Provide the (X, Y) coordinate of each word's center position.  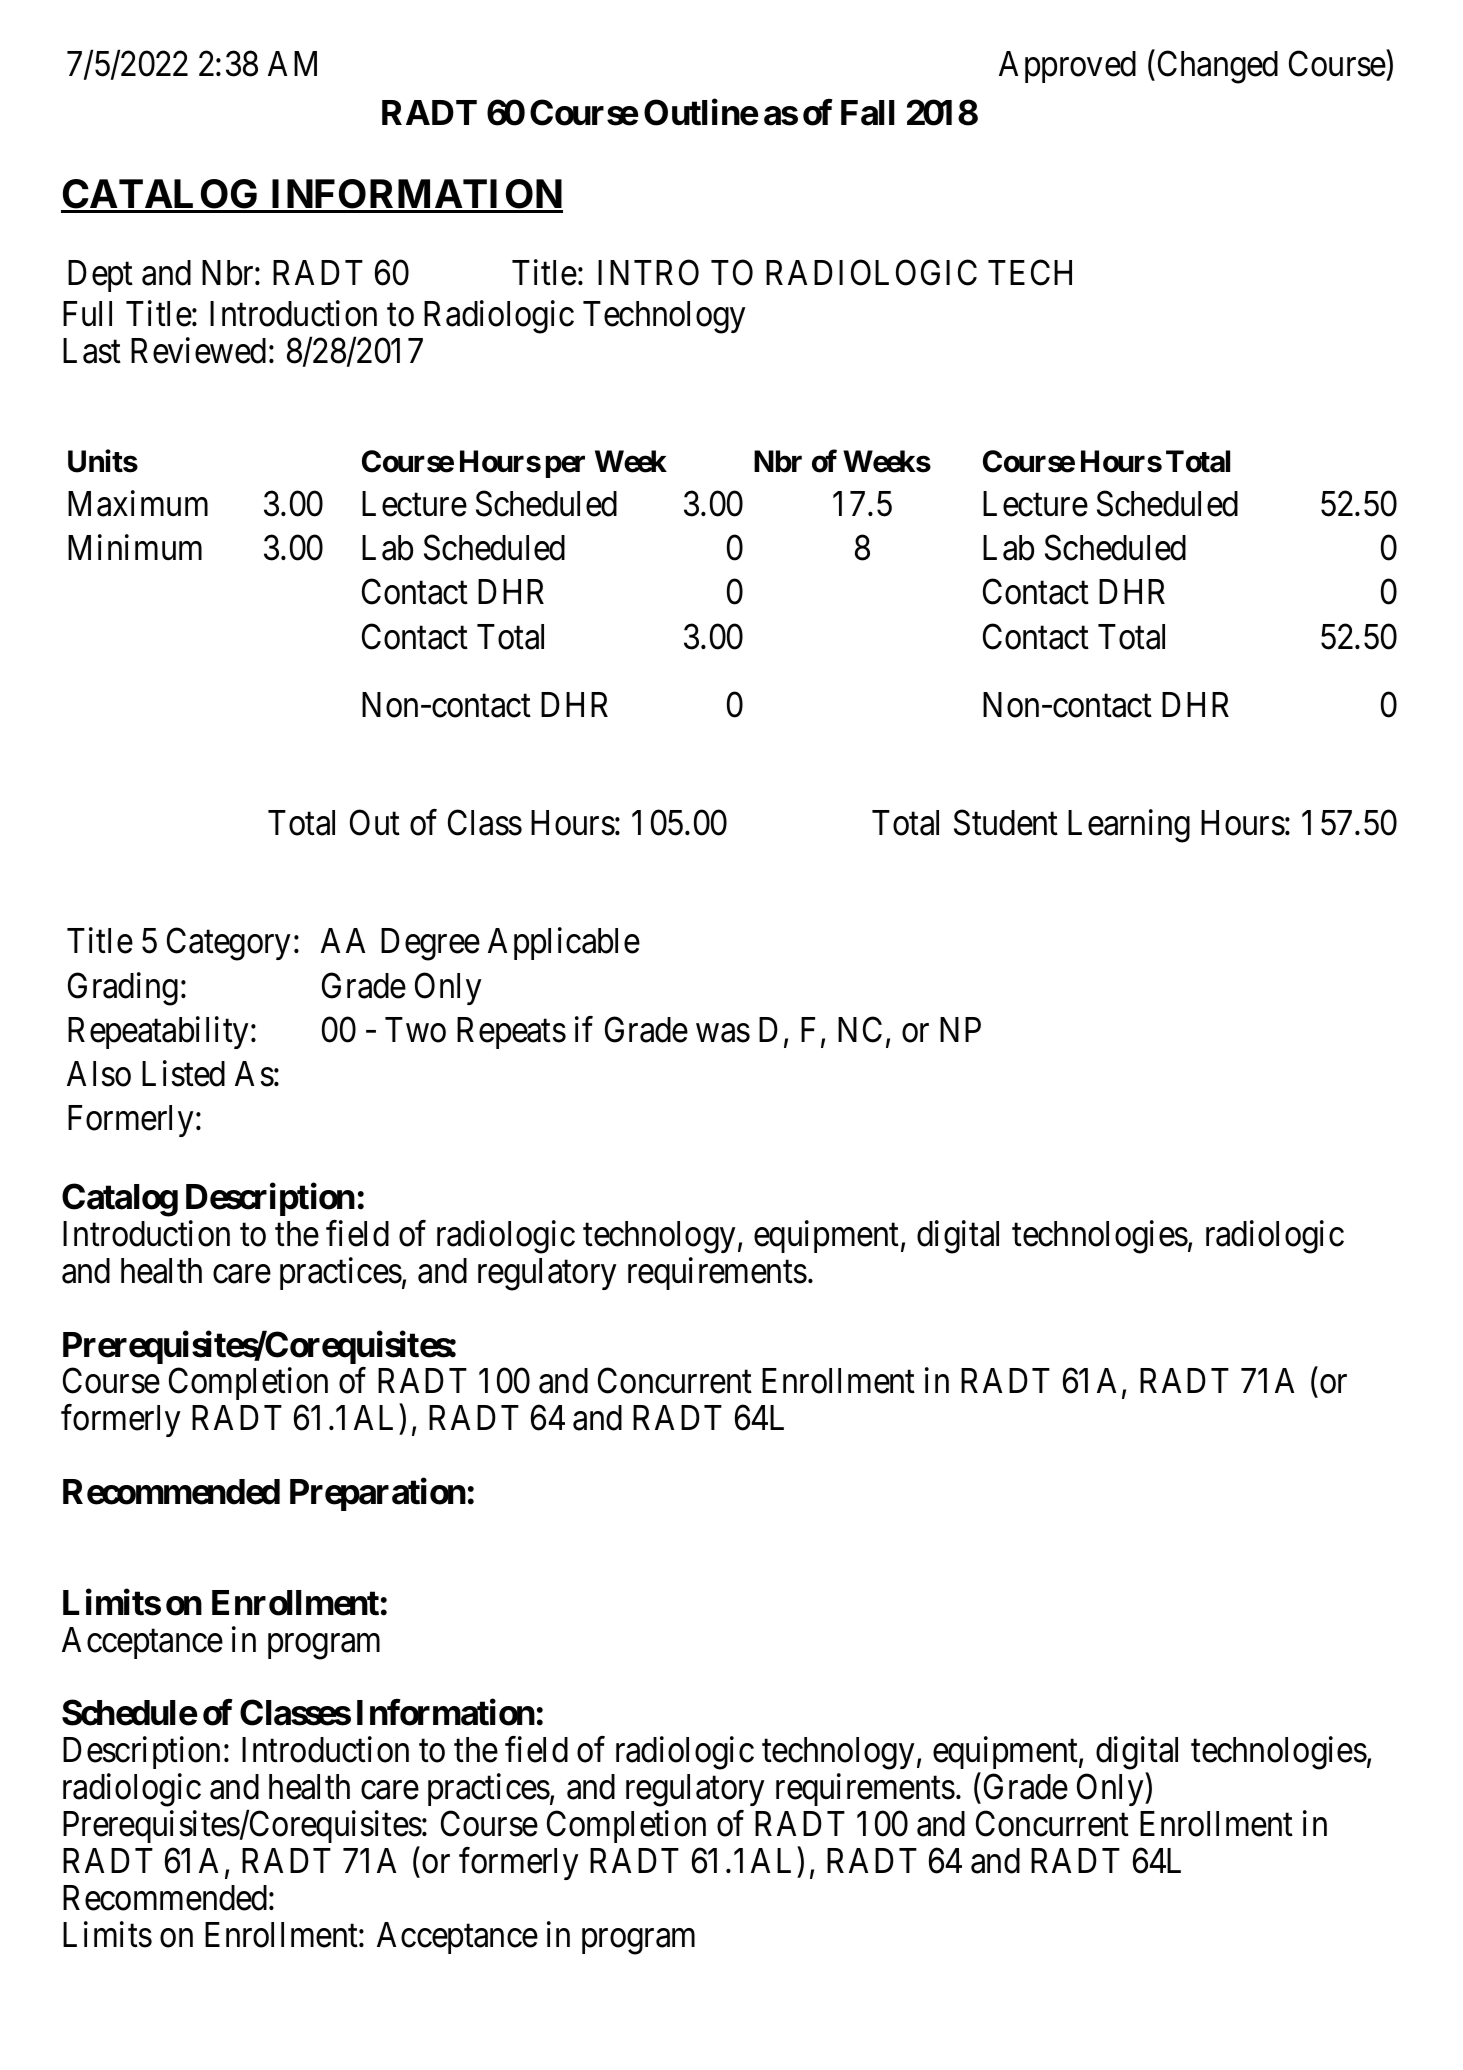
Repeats (511, 1033)
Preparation (378, 1494)
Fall (868, 113)
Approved (1067, 67)
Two (415, 1030)
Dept (100, 276)
